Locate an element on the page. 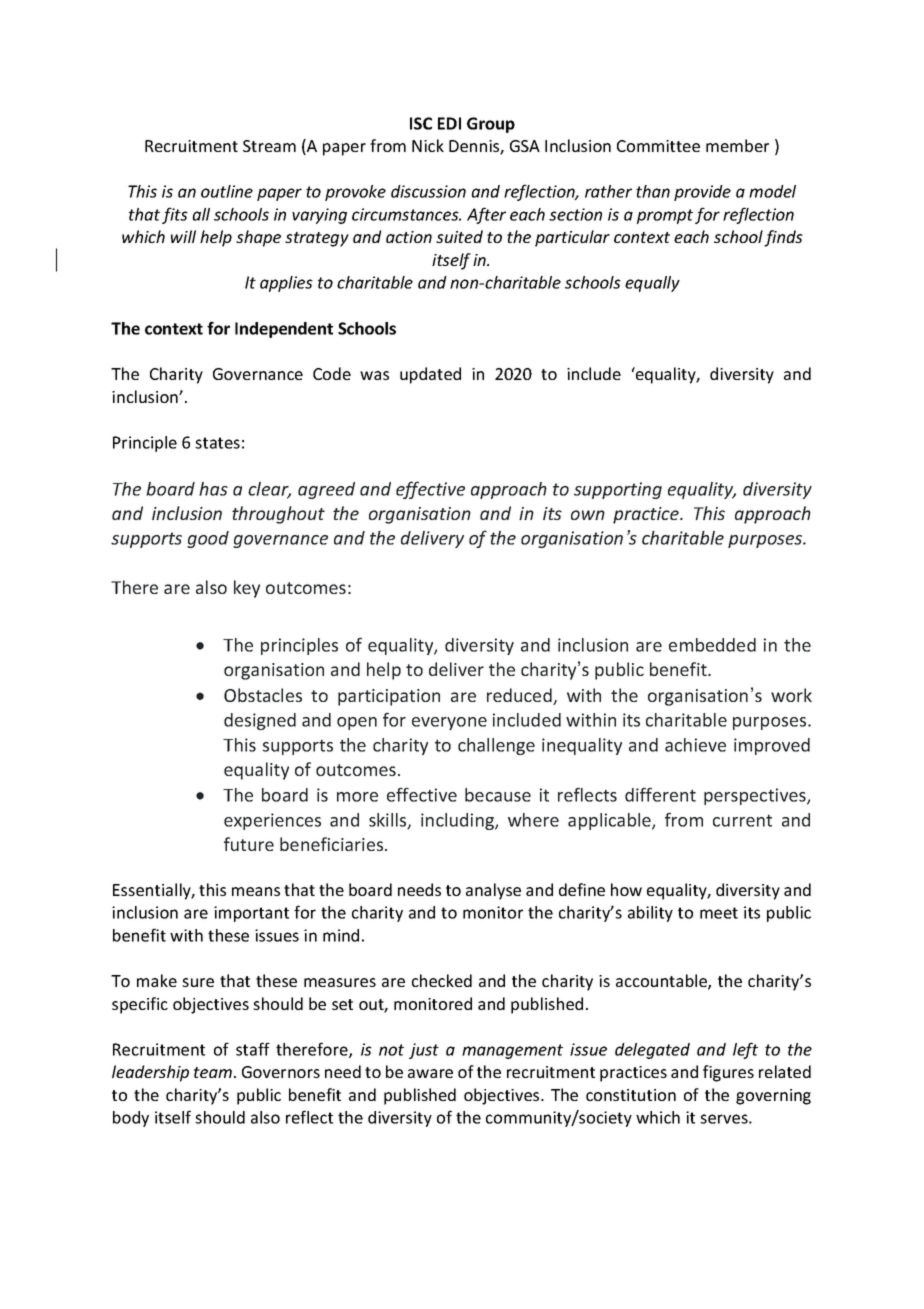  states is located at coordinates (217, 443).
